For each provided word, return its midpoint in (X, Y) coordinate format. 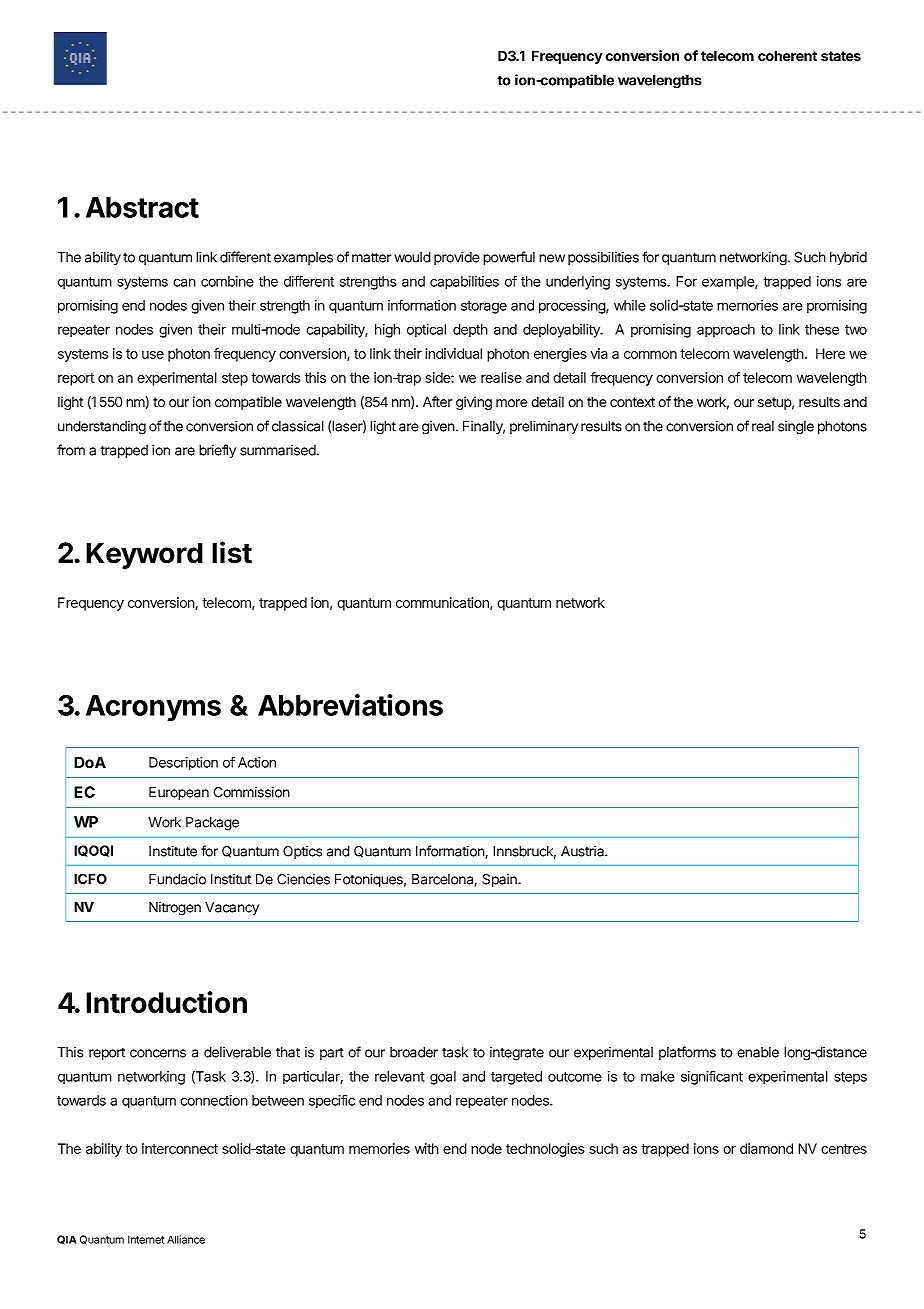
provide (456, 258)
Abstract (142, 207)
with (427, 1148)
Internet (146, 1240)
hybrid (848, 258)
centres (844, 1149)
